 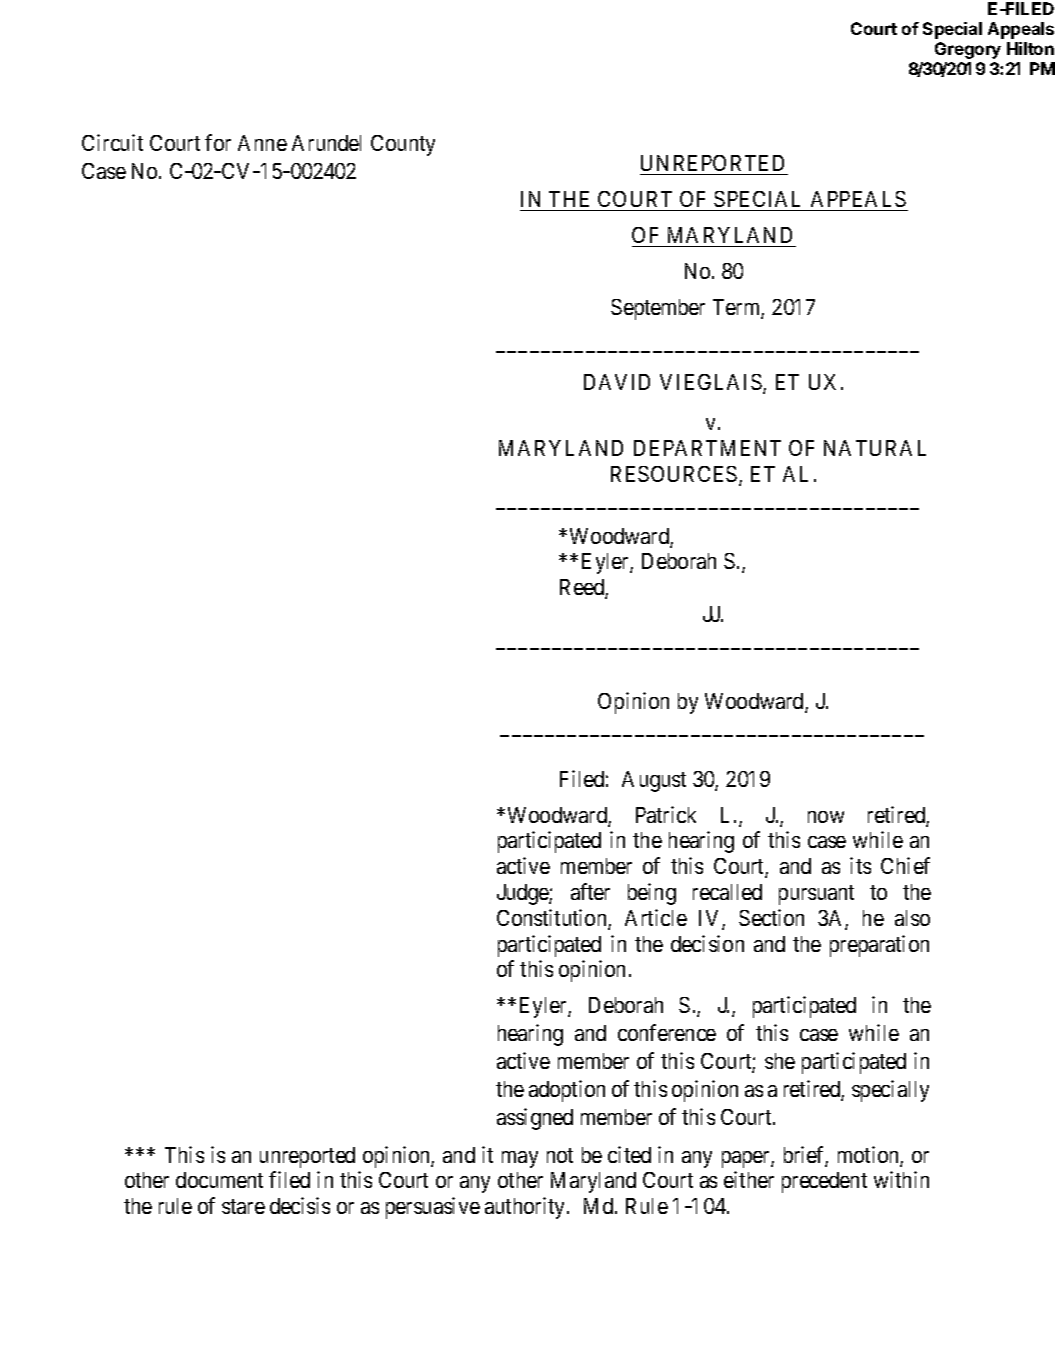 What do you see at coordinates (560, 1155) in the screenshot?
I see `not` at bounding box center [560, 1155].
